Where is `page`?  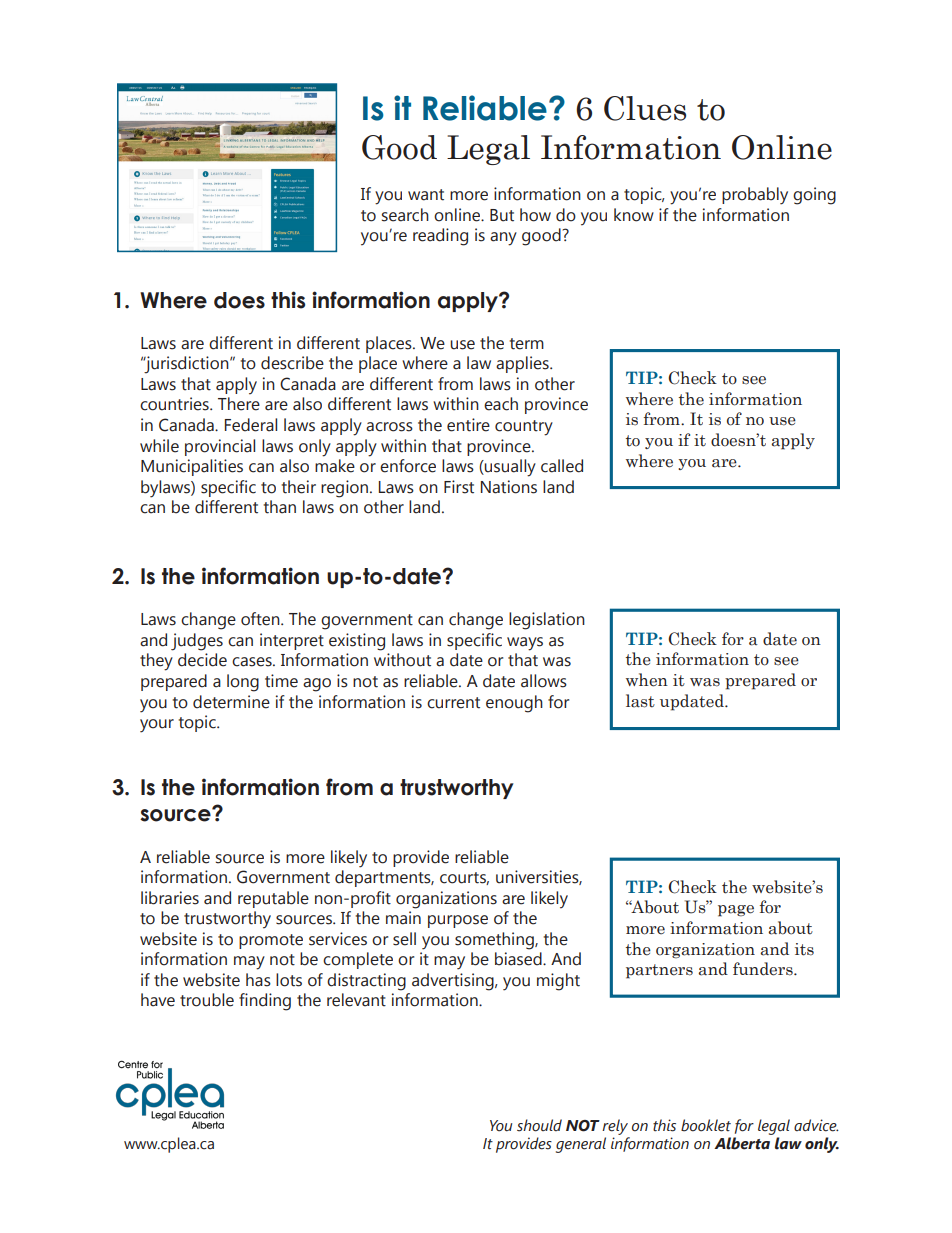 page is located at coordinates (736, 911).
